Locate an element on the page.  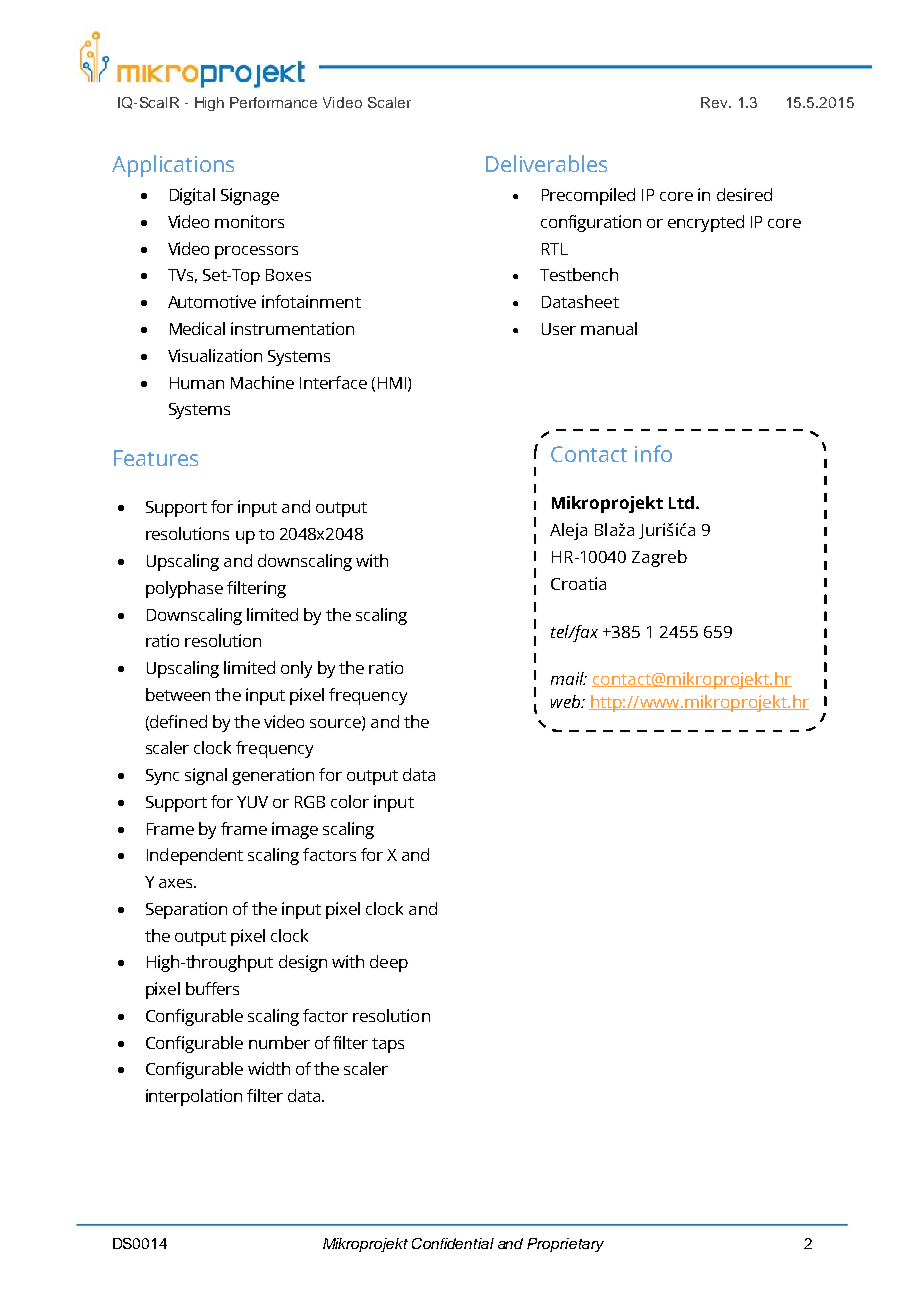
Confidential is located at coordinates (453, 1243).
